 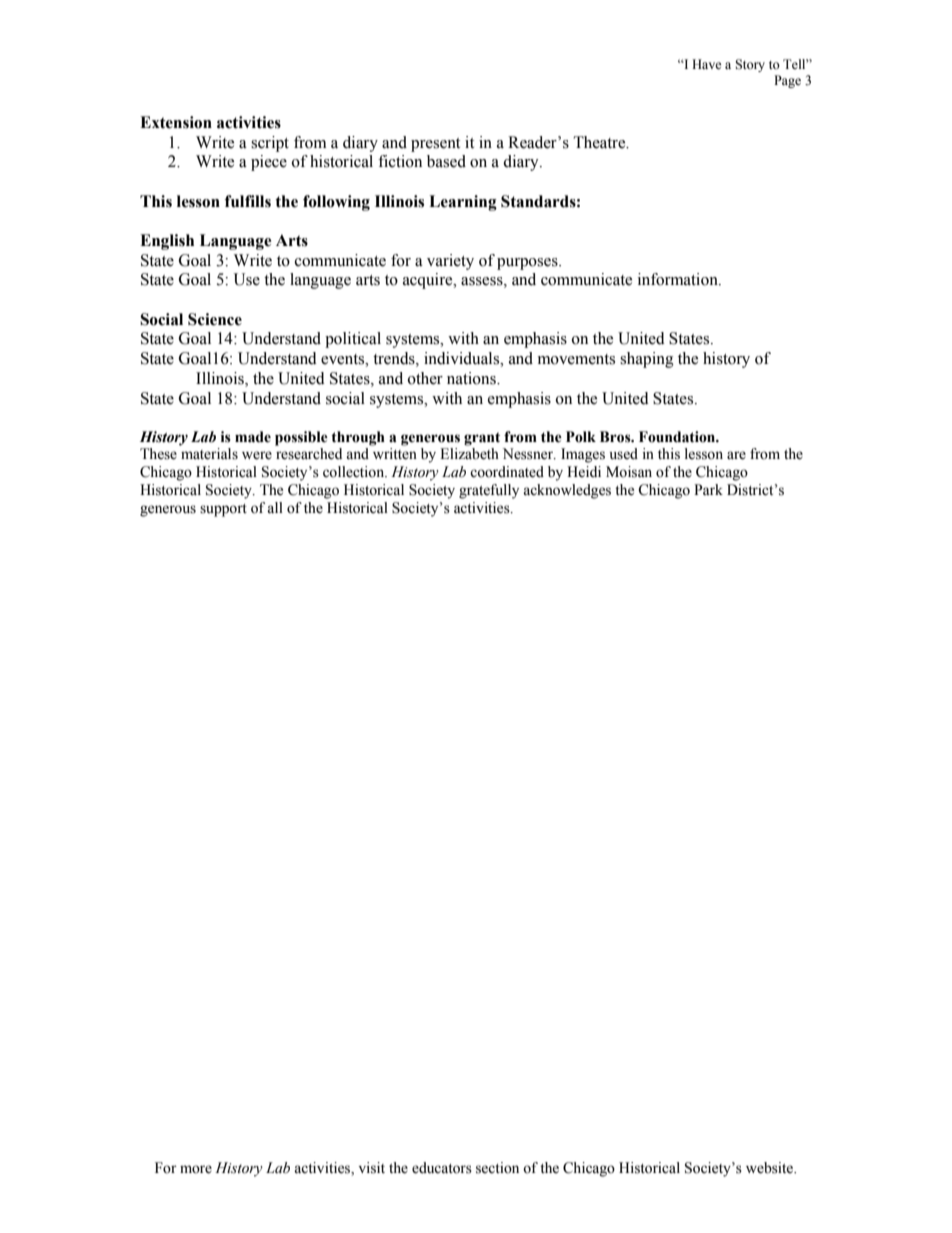 I want to click on script, so click(x=270, y=144).
